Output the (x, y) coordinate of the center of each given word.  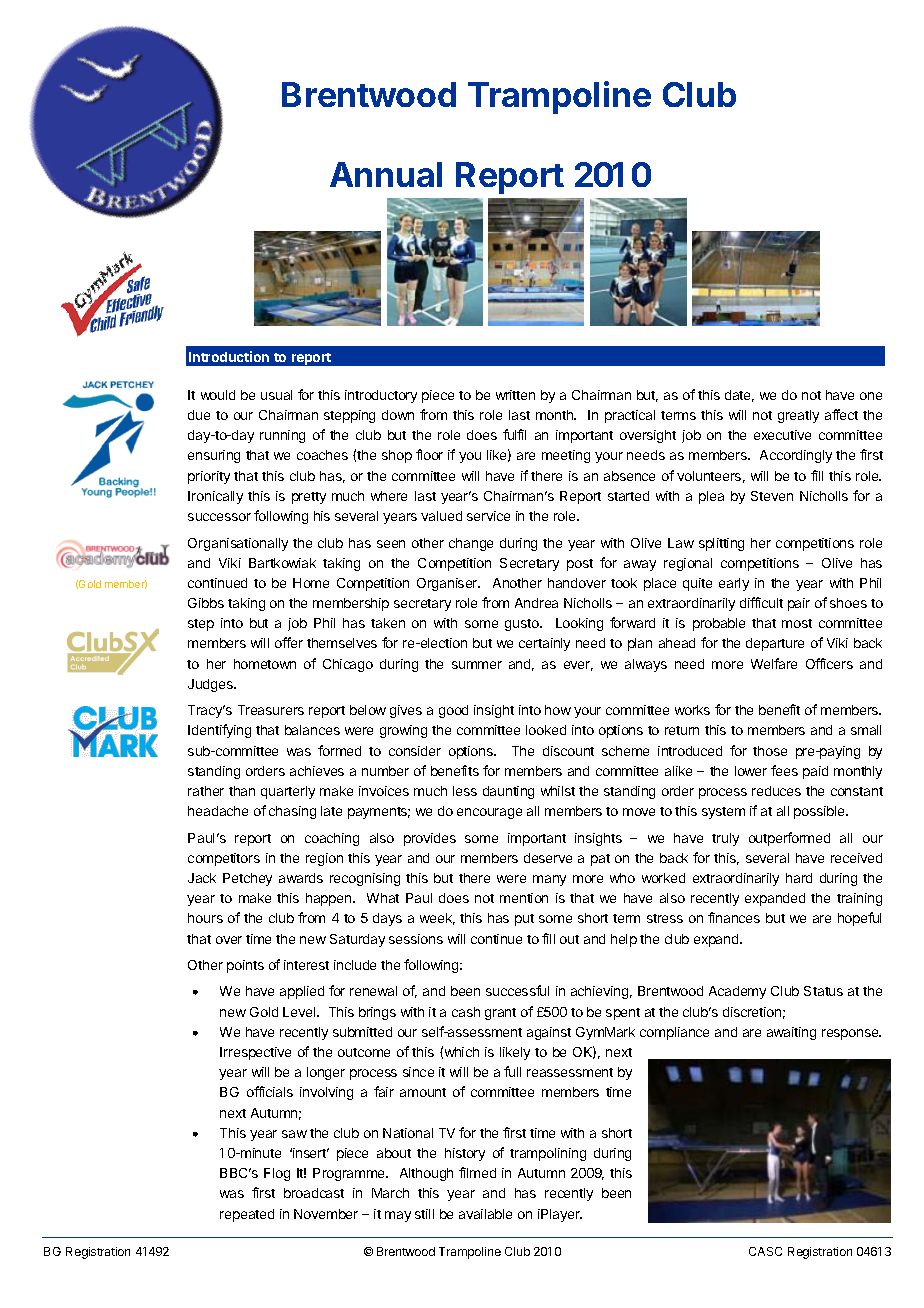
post (580, 565)
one (871, 396)
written (515, 395)
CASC (765, 1251)
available (485, 1214)
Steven (772, 496)
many (549, 880)
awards (301, 878)
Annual (386, 174)
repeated (247, 1215)
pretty (309, 498)
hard (799, 878)
